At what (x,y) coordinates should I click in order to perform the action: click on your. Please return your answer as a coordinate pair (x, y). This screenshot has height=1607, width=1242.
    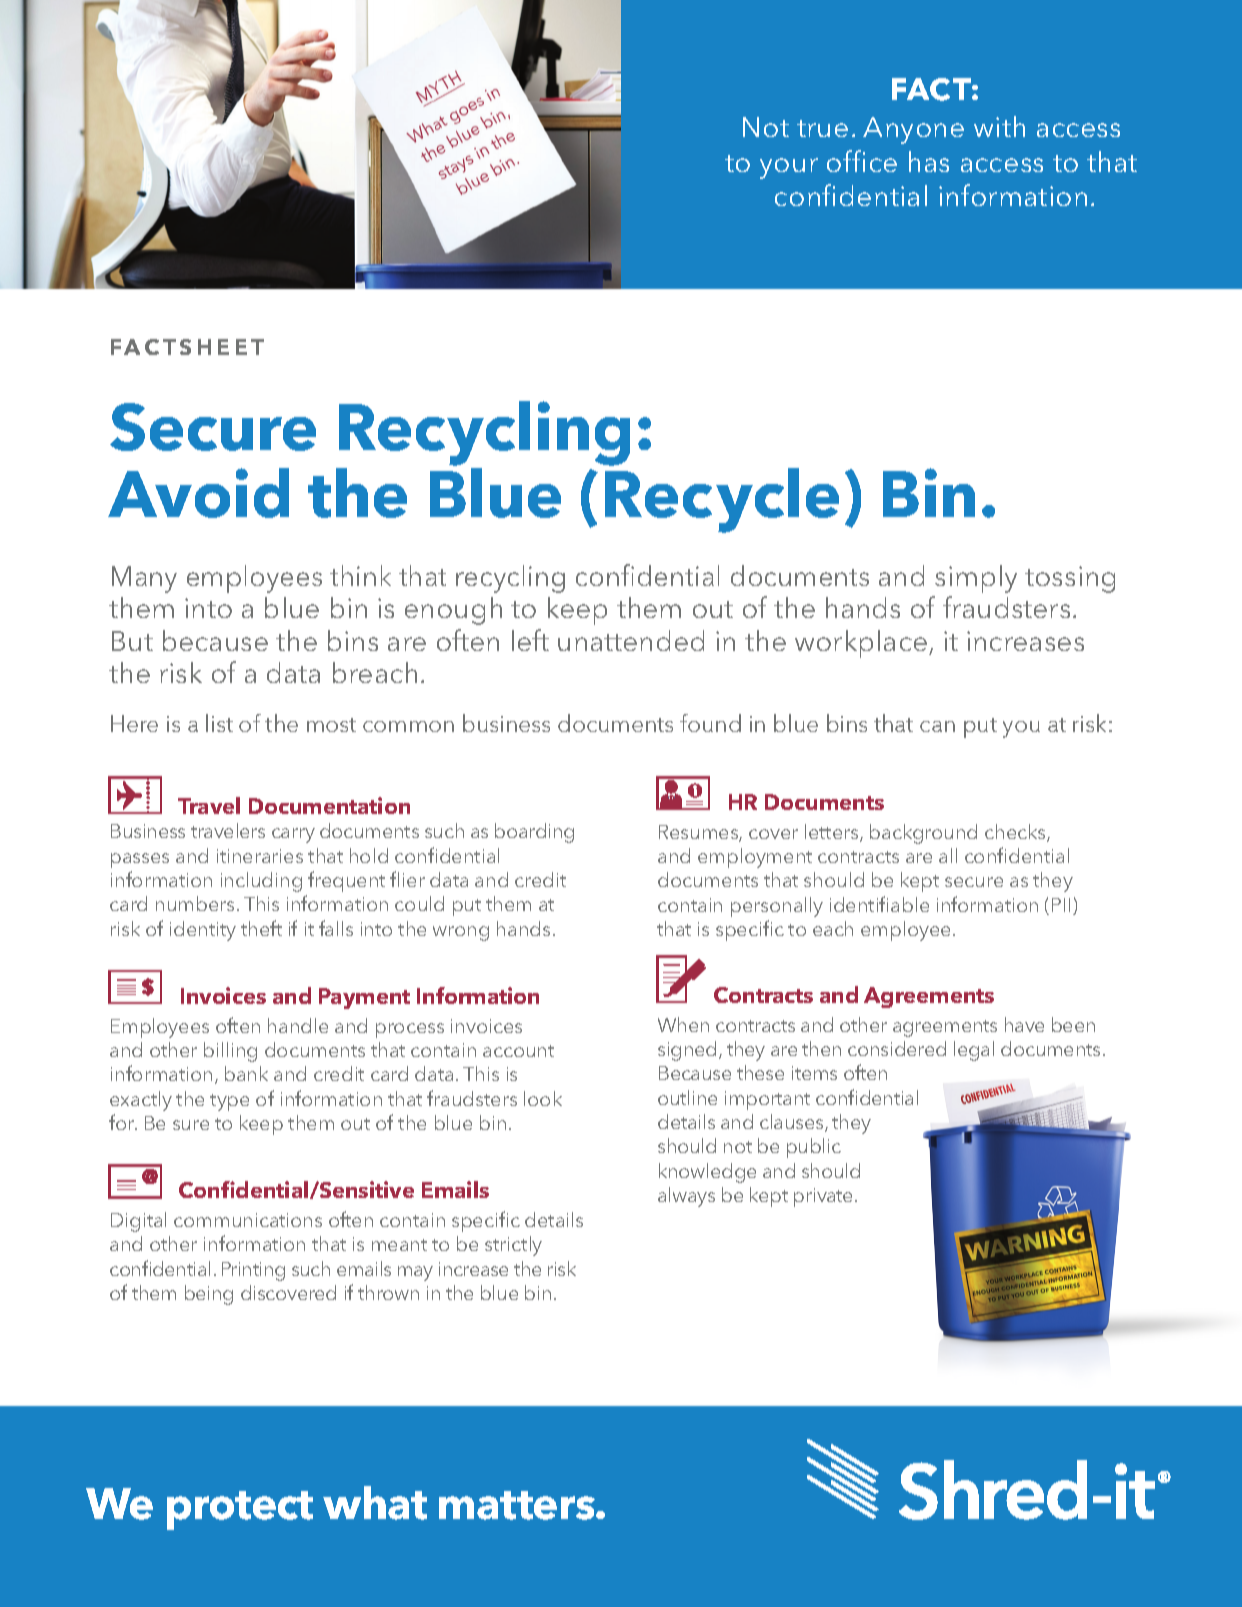
    Looking at the image, I should click on (789, 168).
